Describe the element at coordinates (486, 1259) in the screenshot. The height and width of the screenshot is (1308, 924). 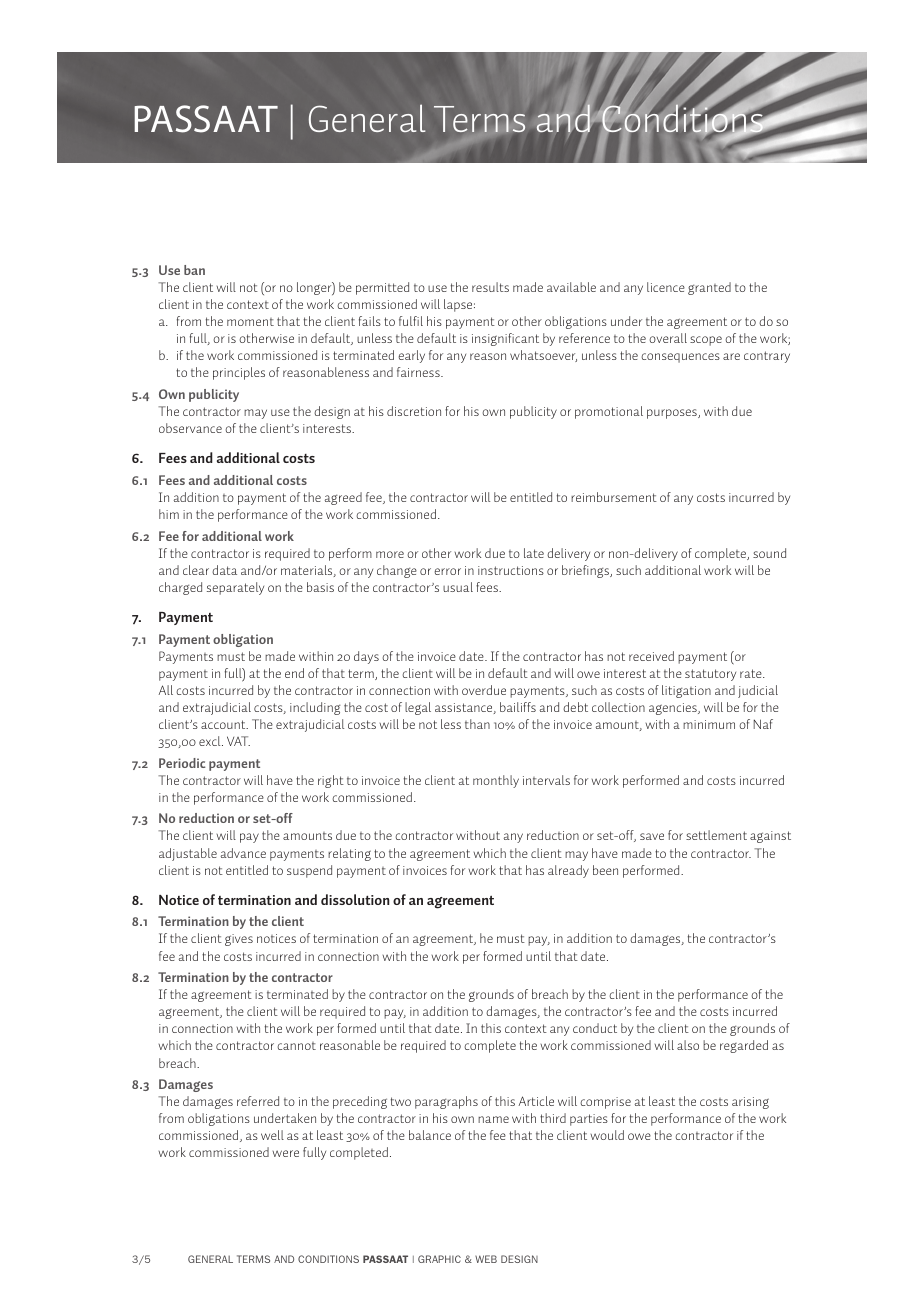
I see `WEB` at that location.
